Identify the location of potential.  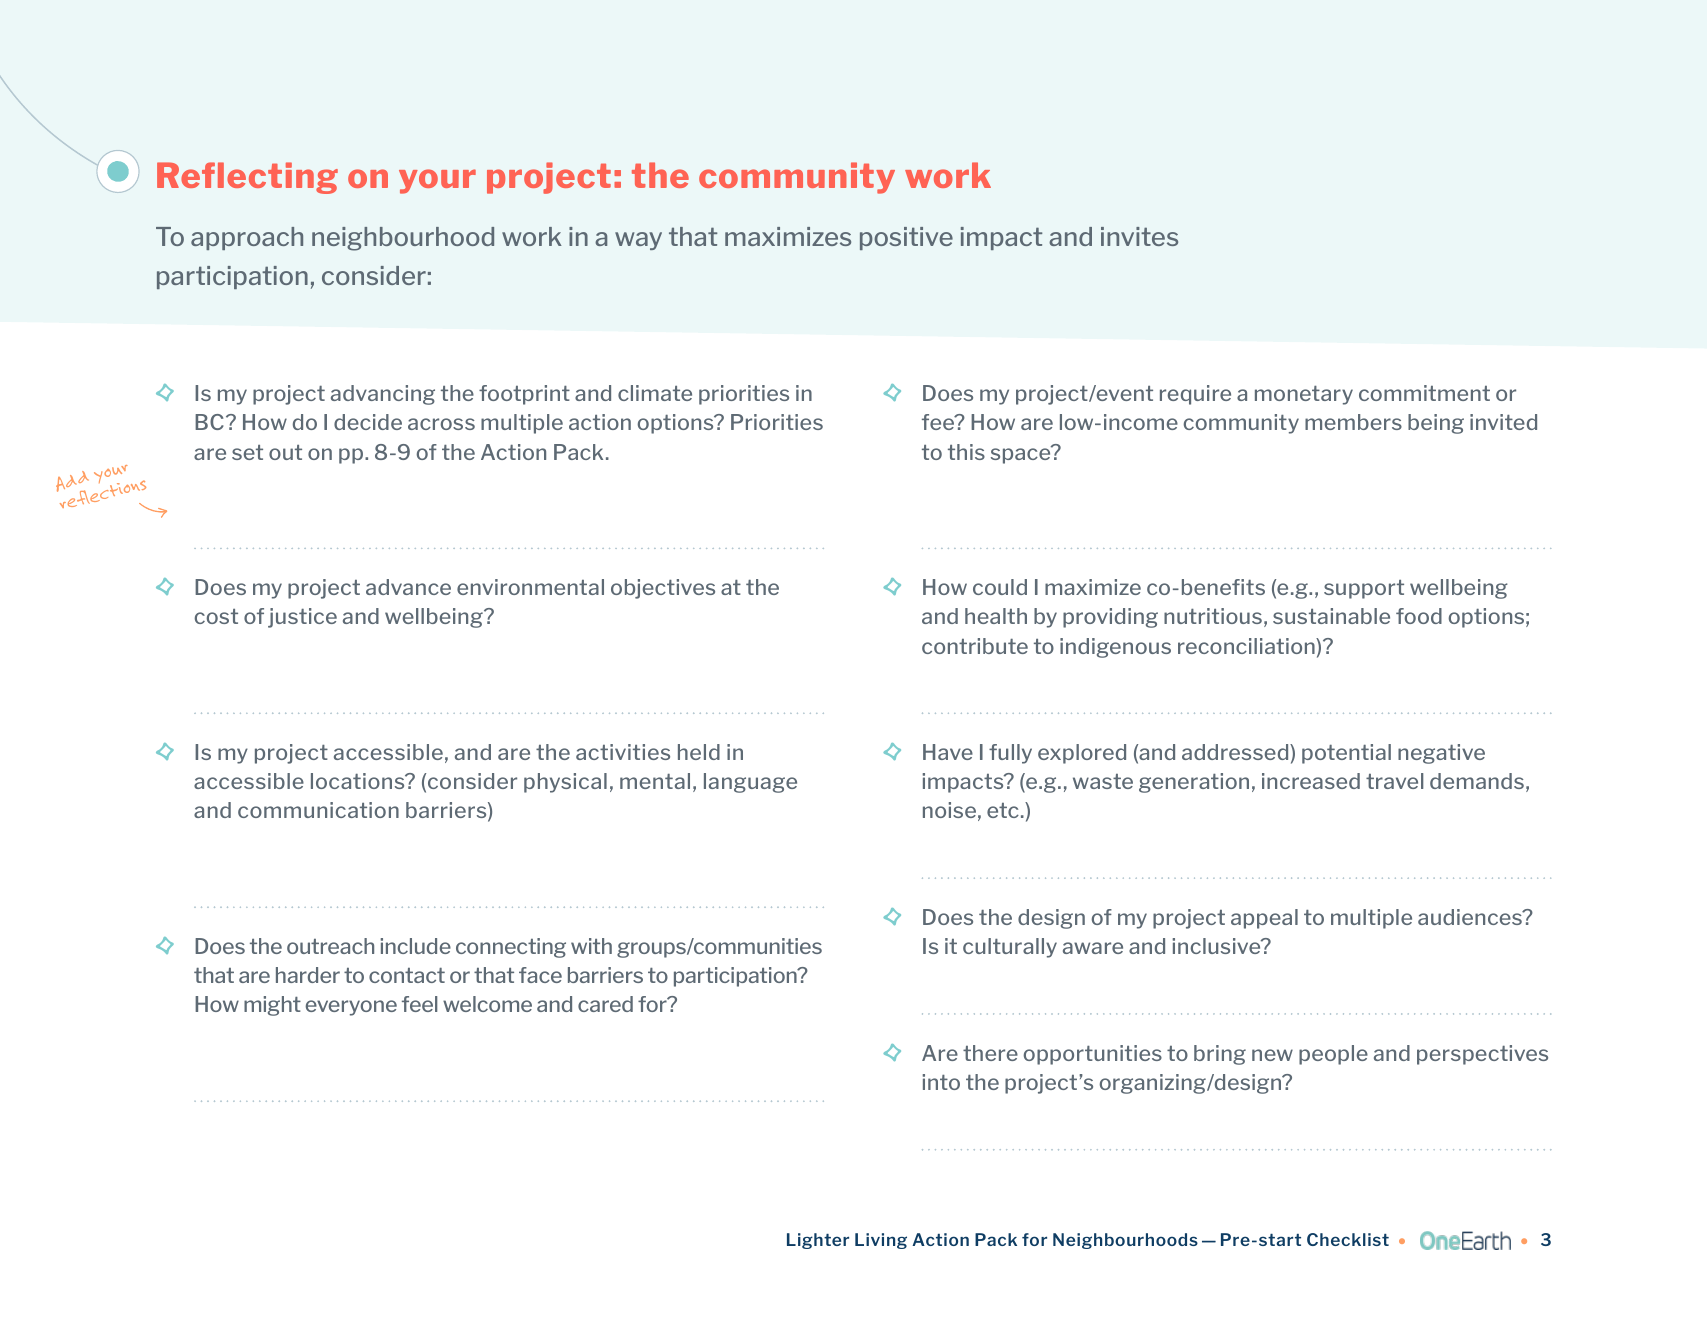
(1346, 754).
